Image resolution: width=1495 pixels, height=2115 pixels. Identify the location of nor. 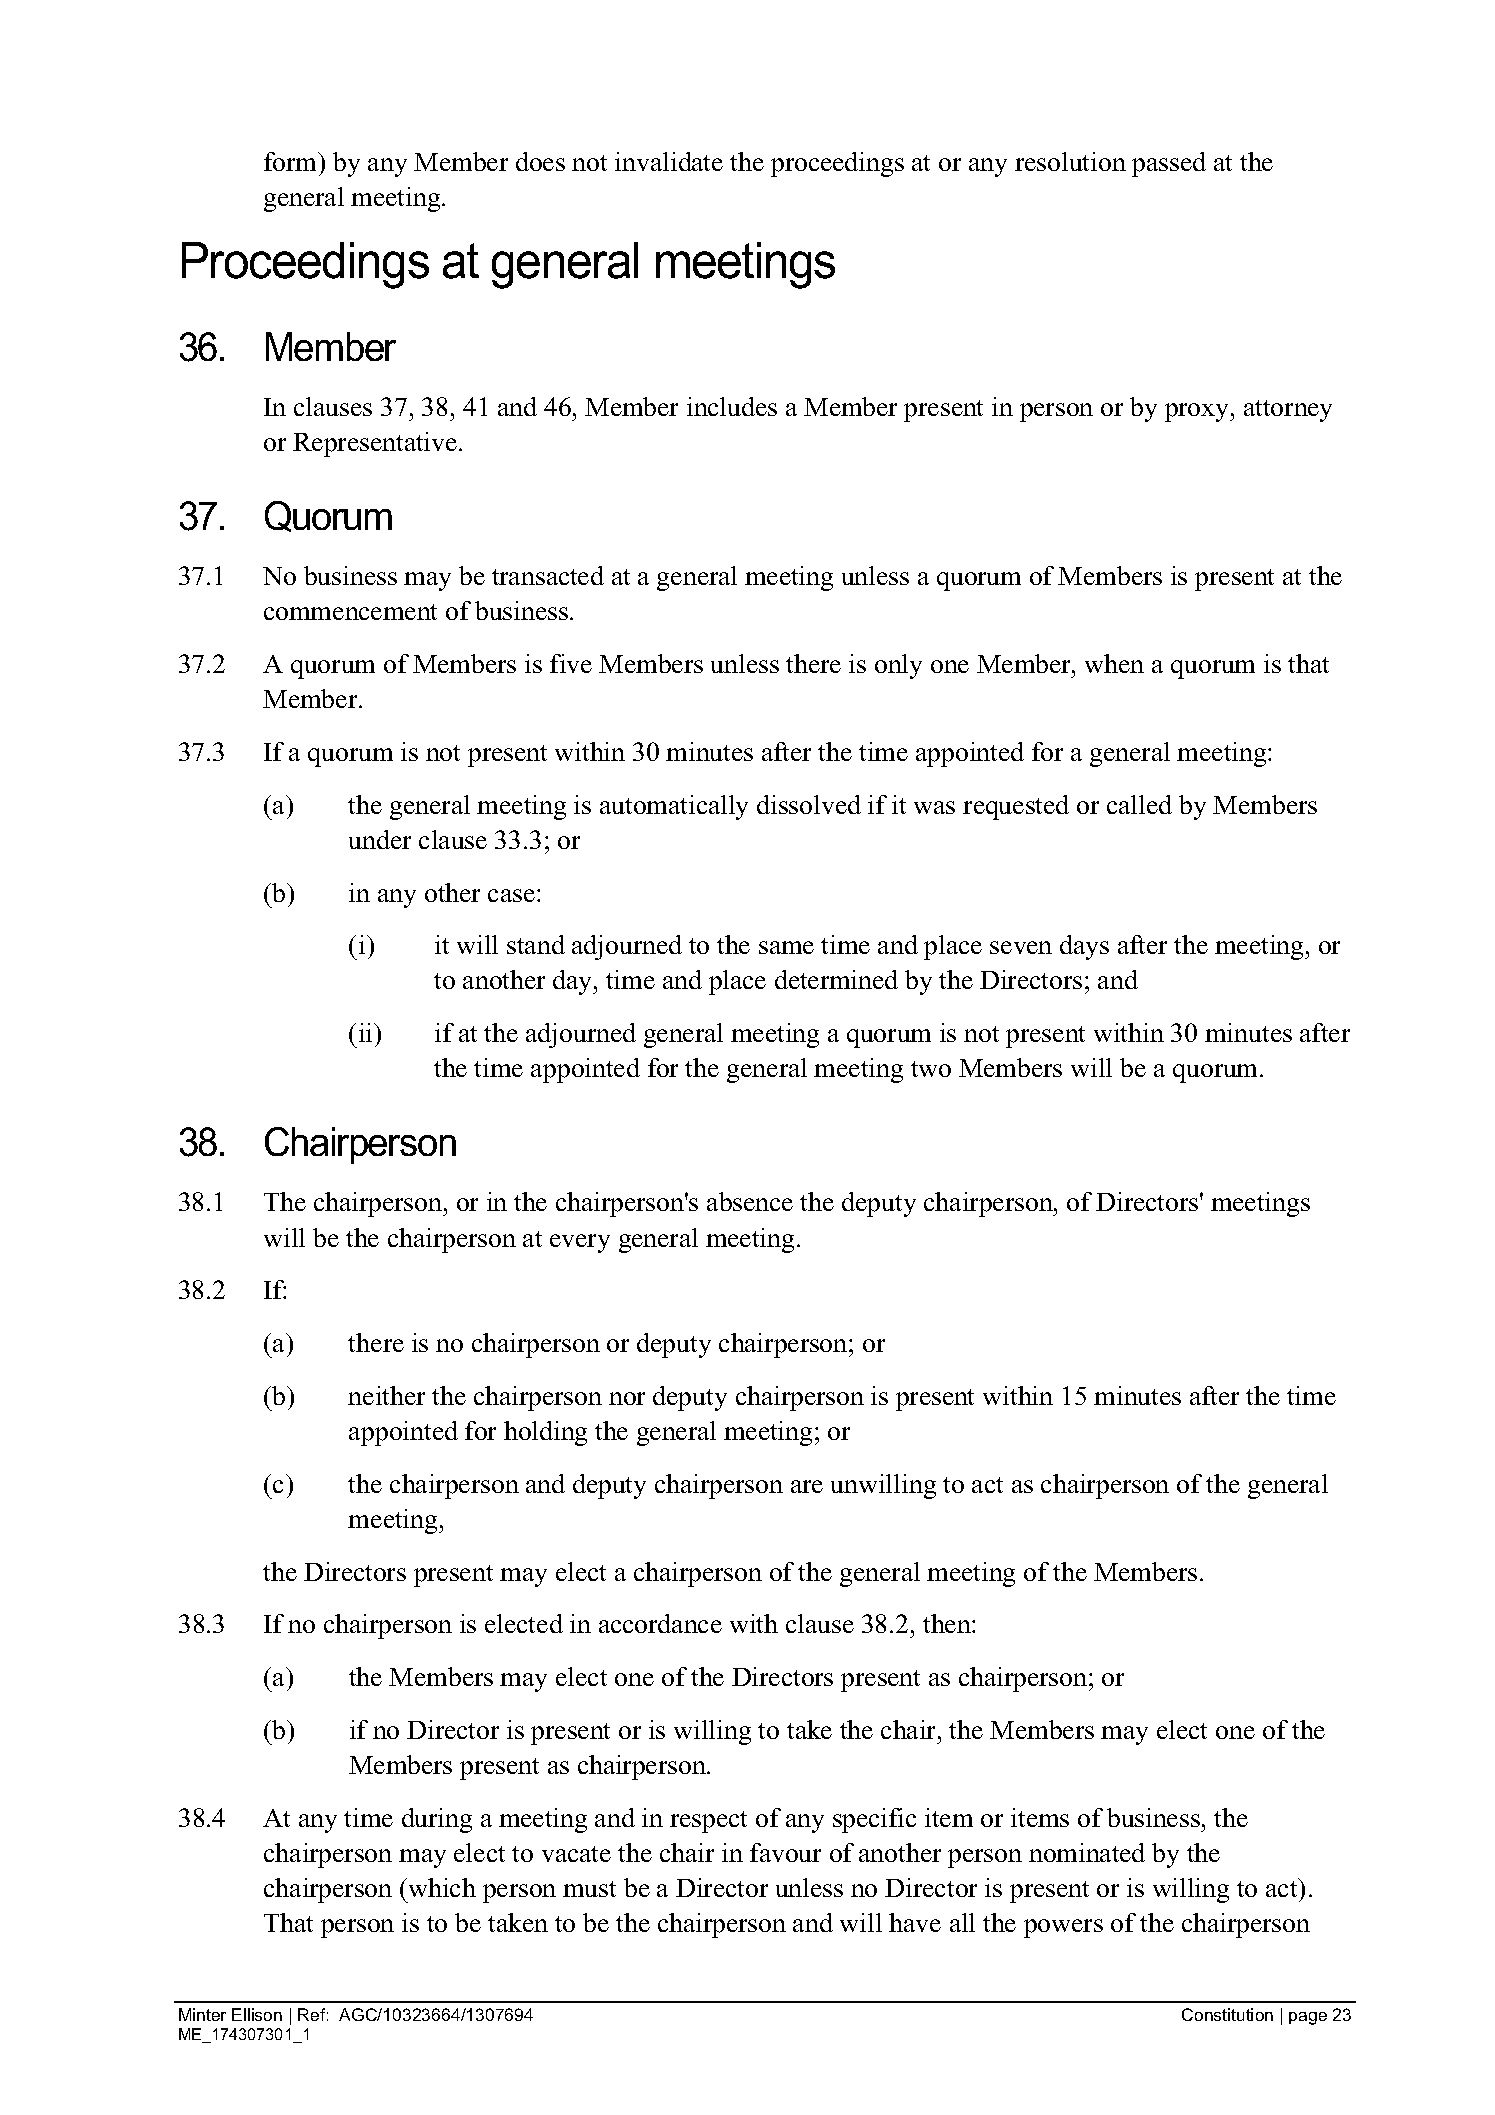
(627, 1398).
